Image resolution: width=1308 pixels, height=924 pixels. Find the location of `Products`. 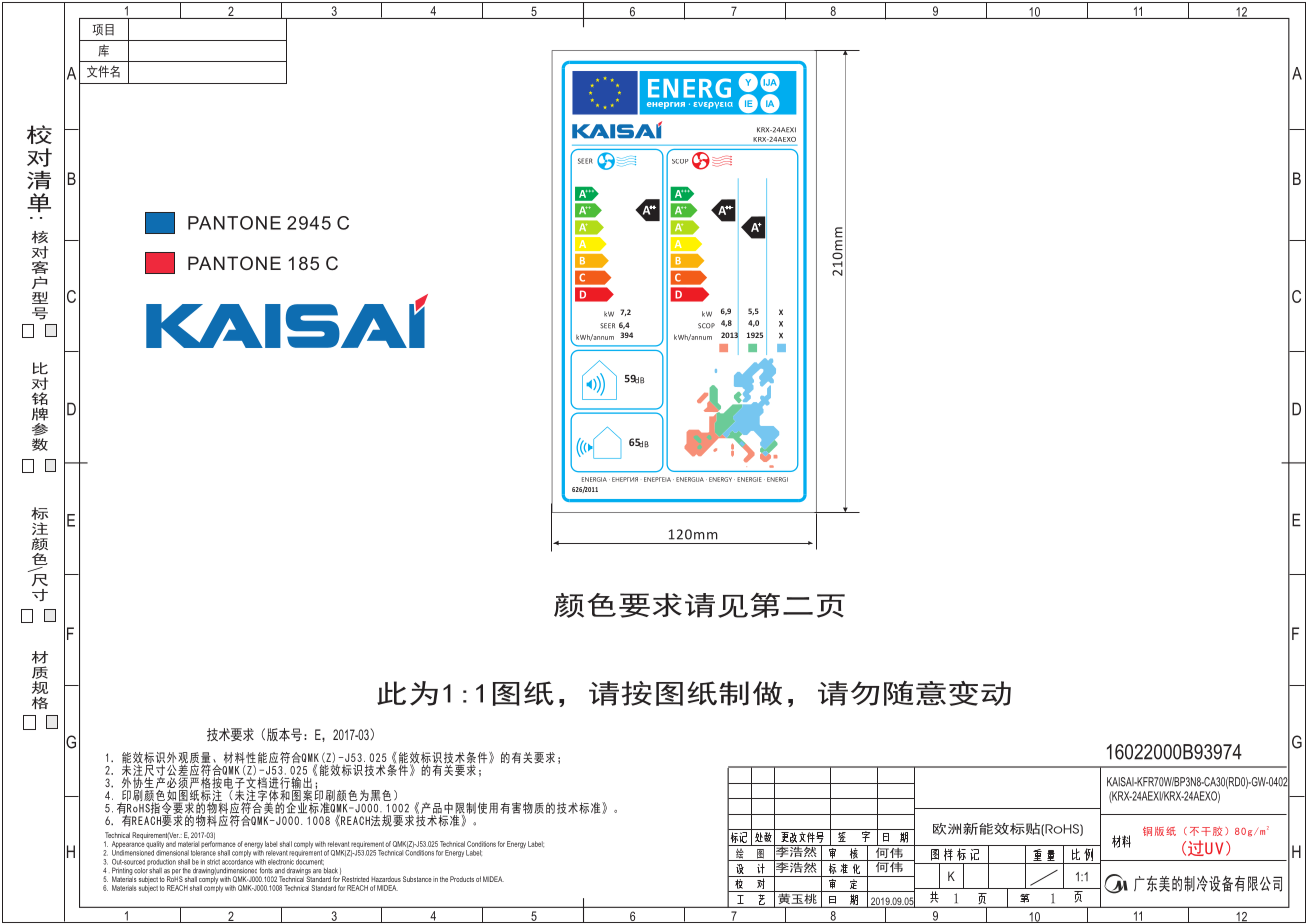

Products is located at coordinates (462, 879).
